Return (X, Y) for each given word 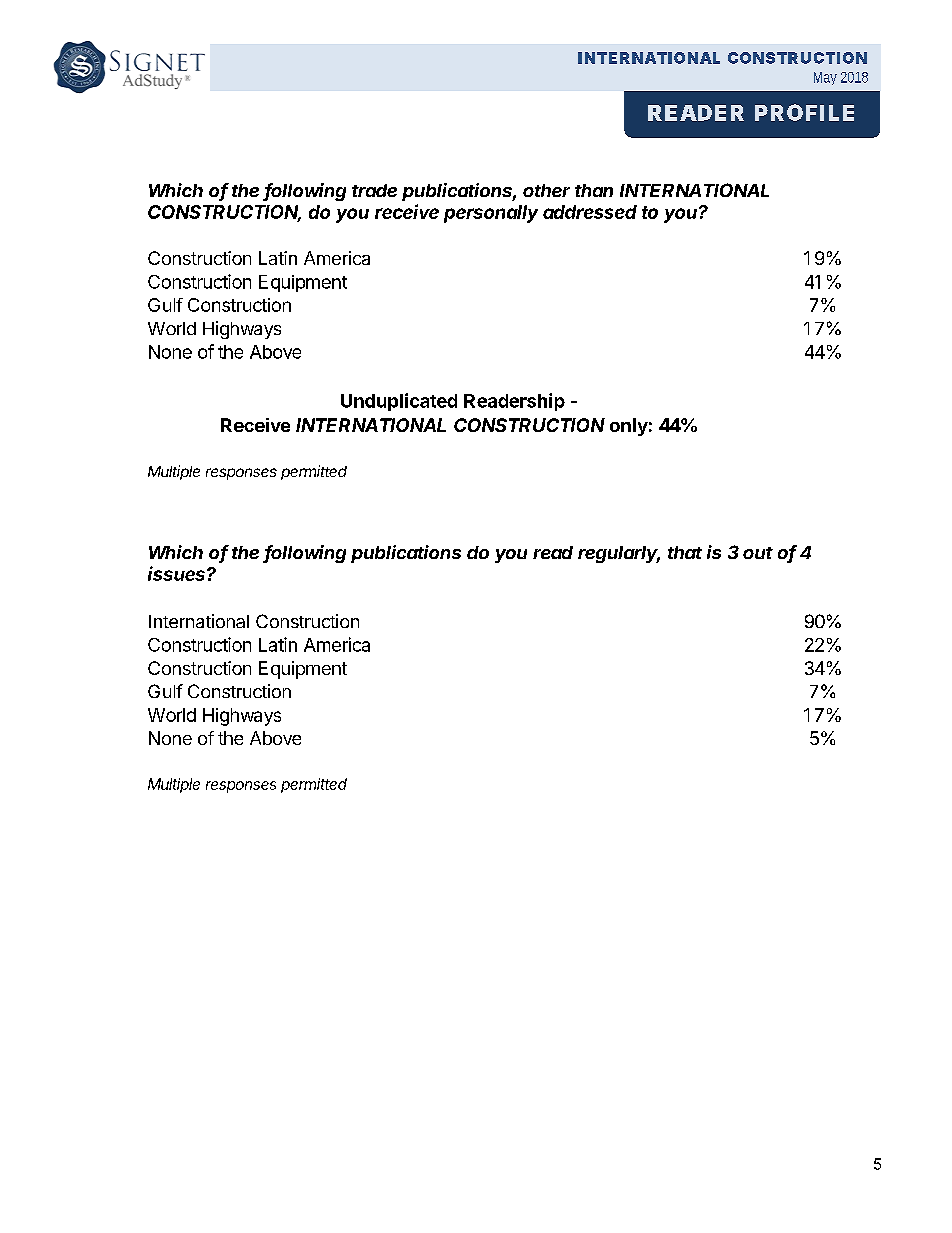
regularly (619, 554)
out (758, 553)
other (546, 190)
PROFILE (804, 112)
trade (374, 190)
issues (178, 573)
